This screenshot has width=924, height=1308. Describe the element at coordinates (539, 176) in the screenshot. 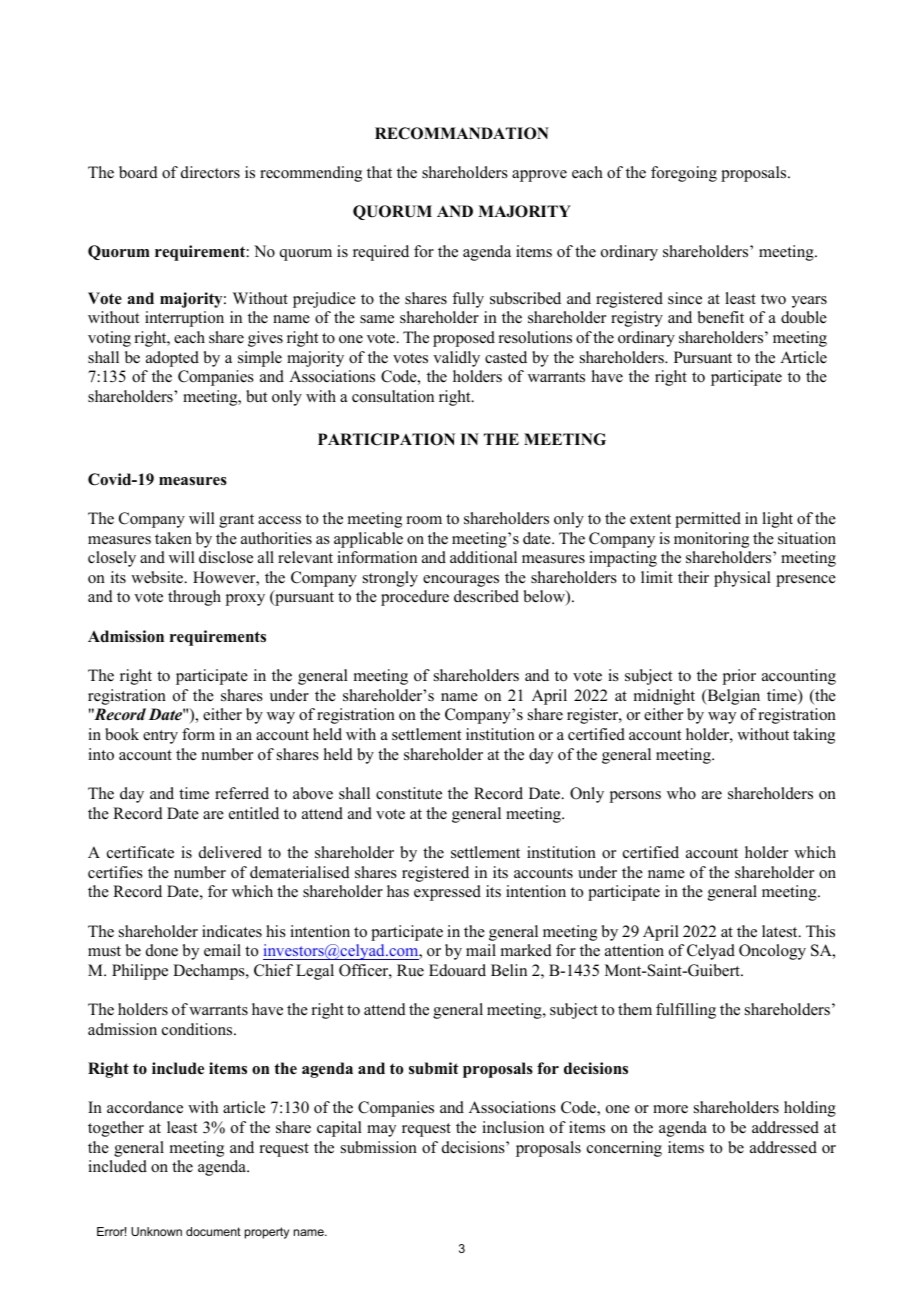

I see `approve` at that location.
